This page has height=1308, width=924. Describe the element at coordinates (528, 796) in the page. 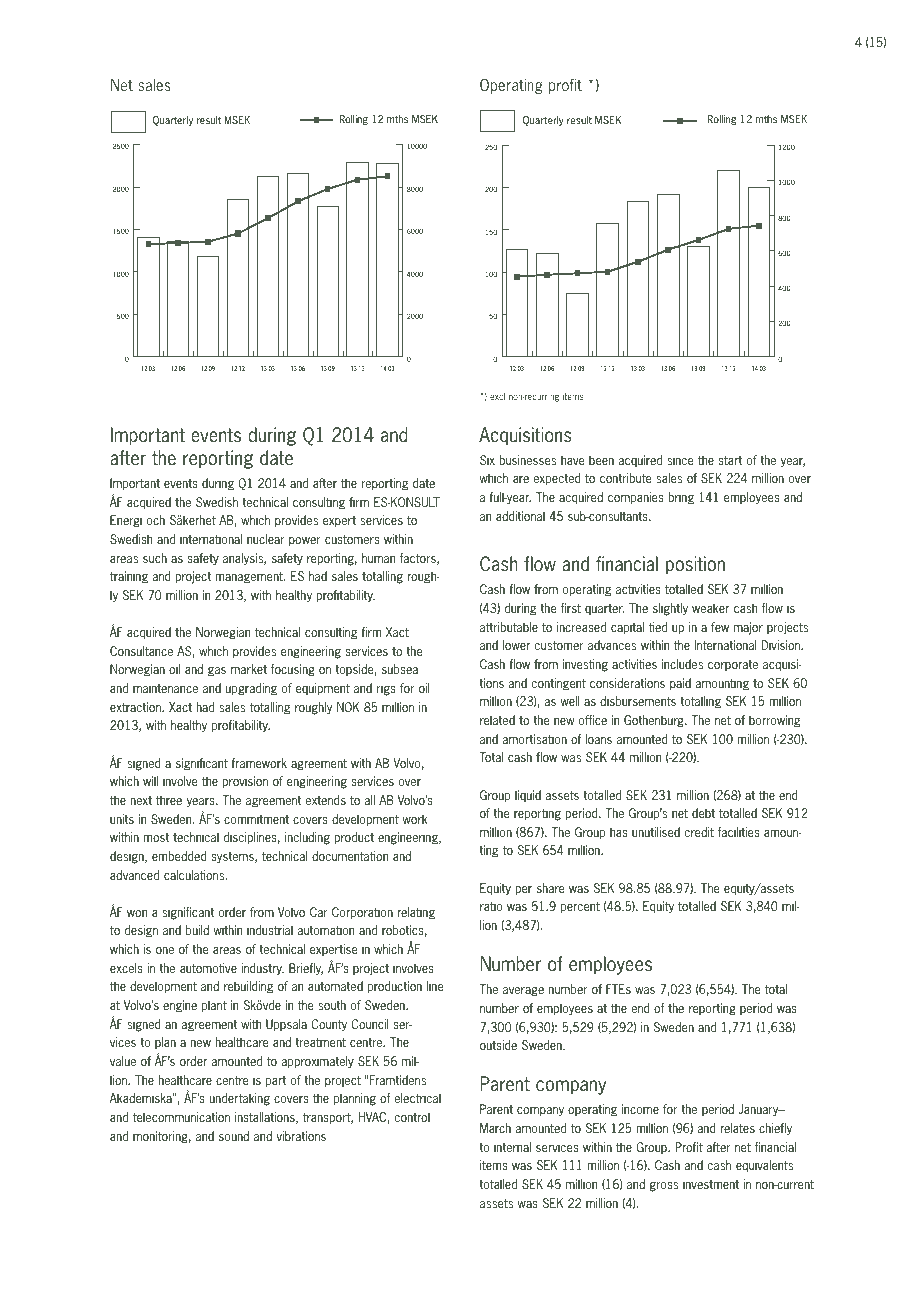

I see `liquid` at that location.
